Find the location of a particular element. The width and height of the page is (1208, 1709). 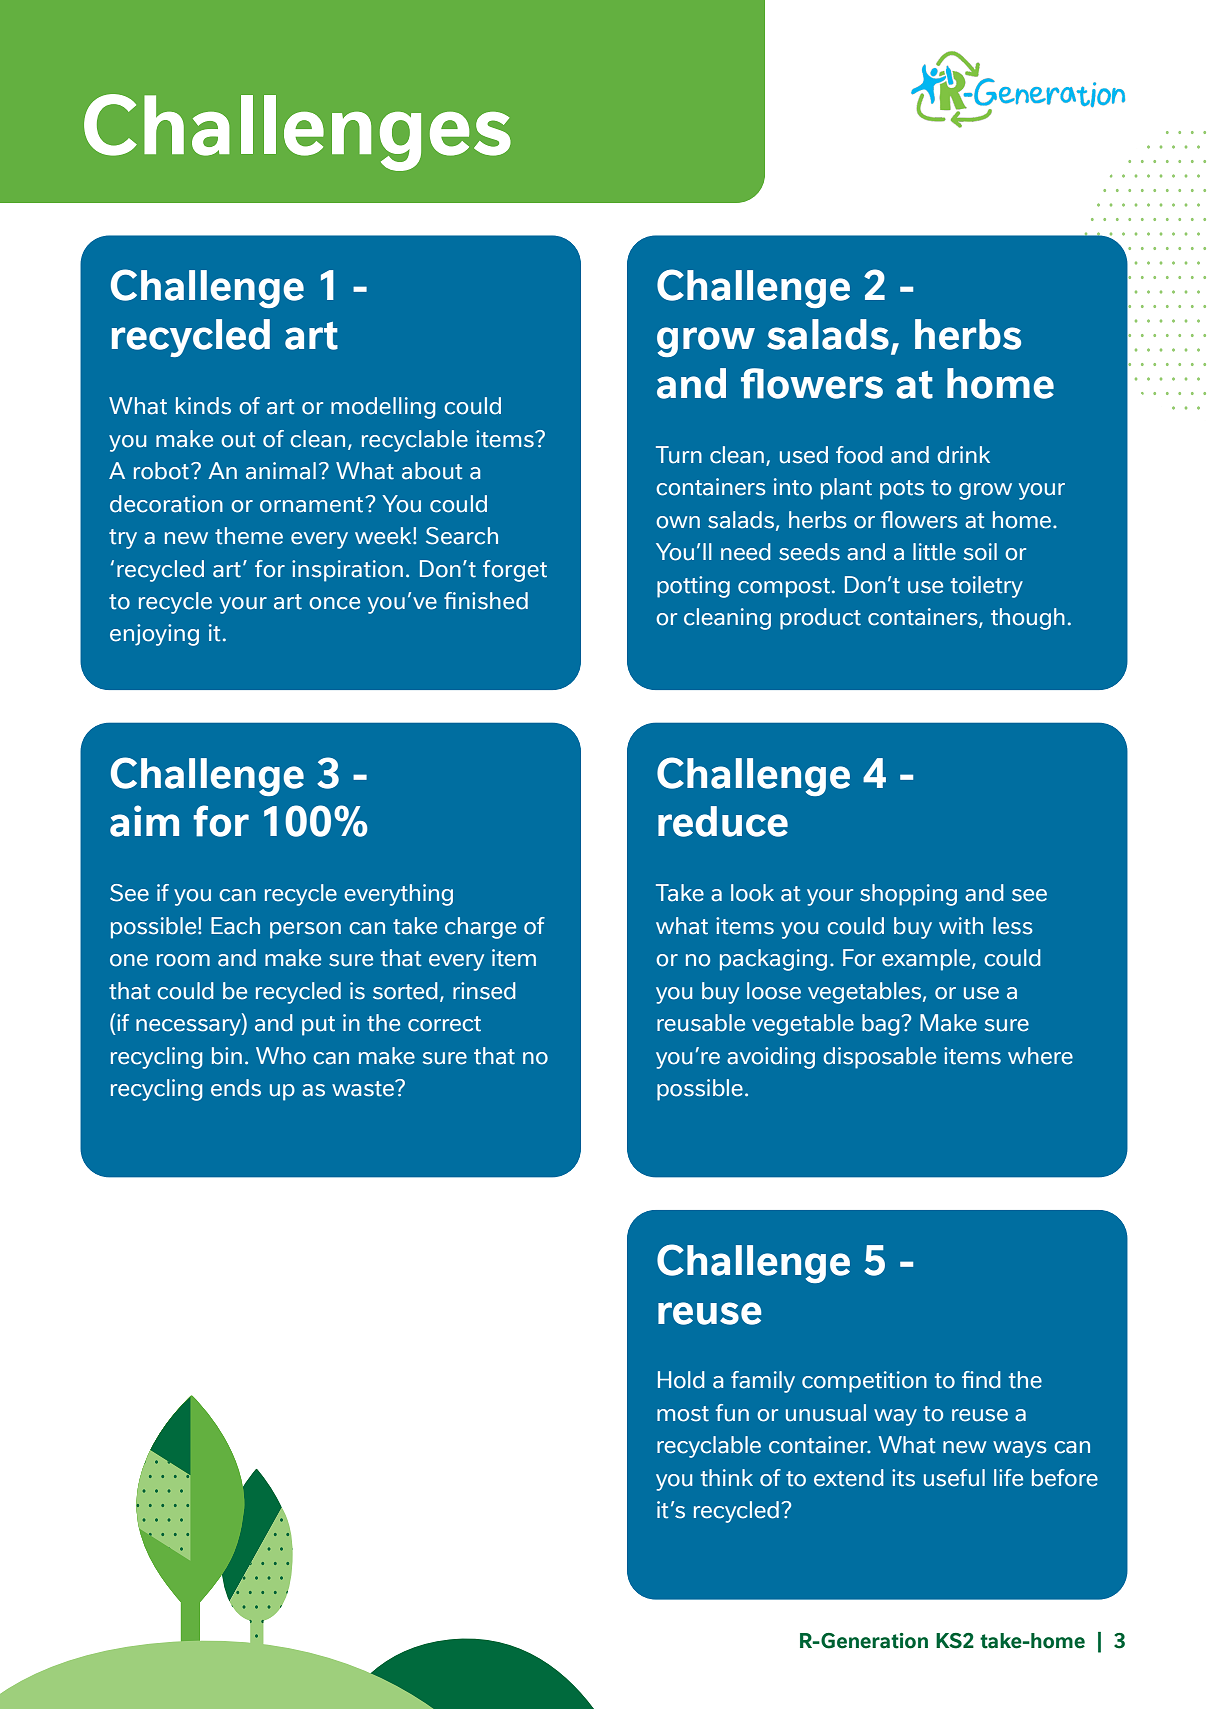

shopping is located at coordinates (908, 895).
